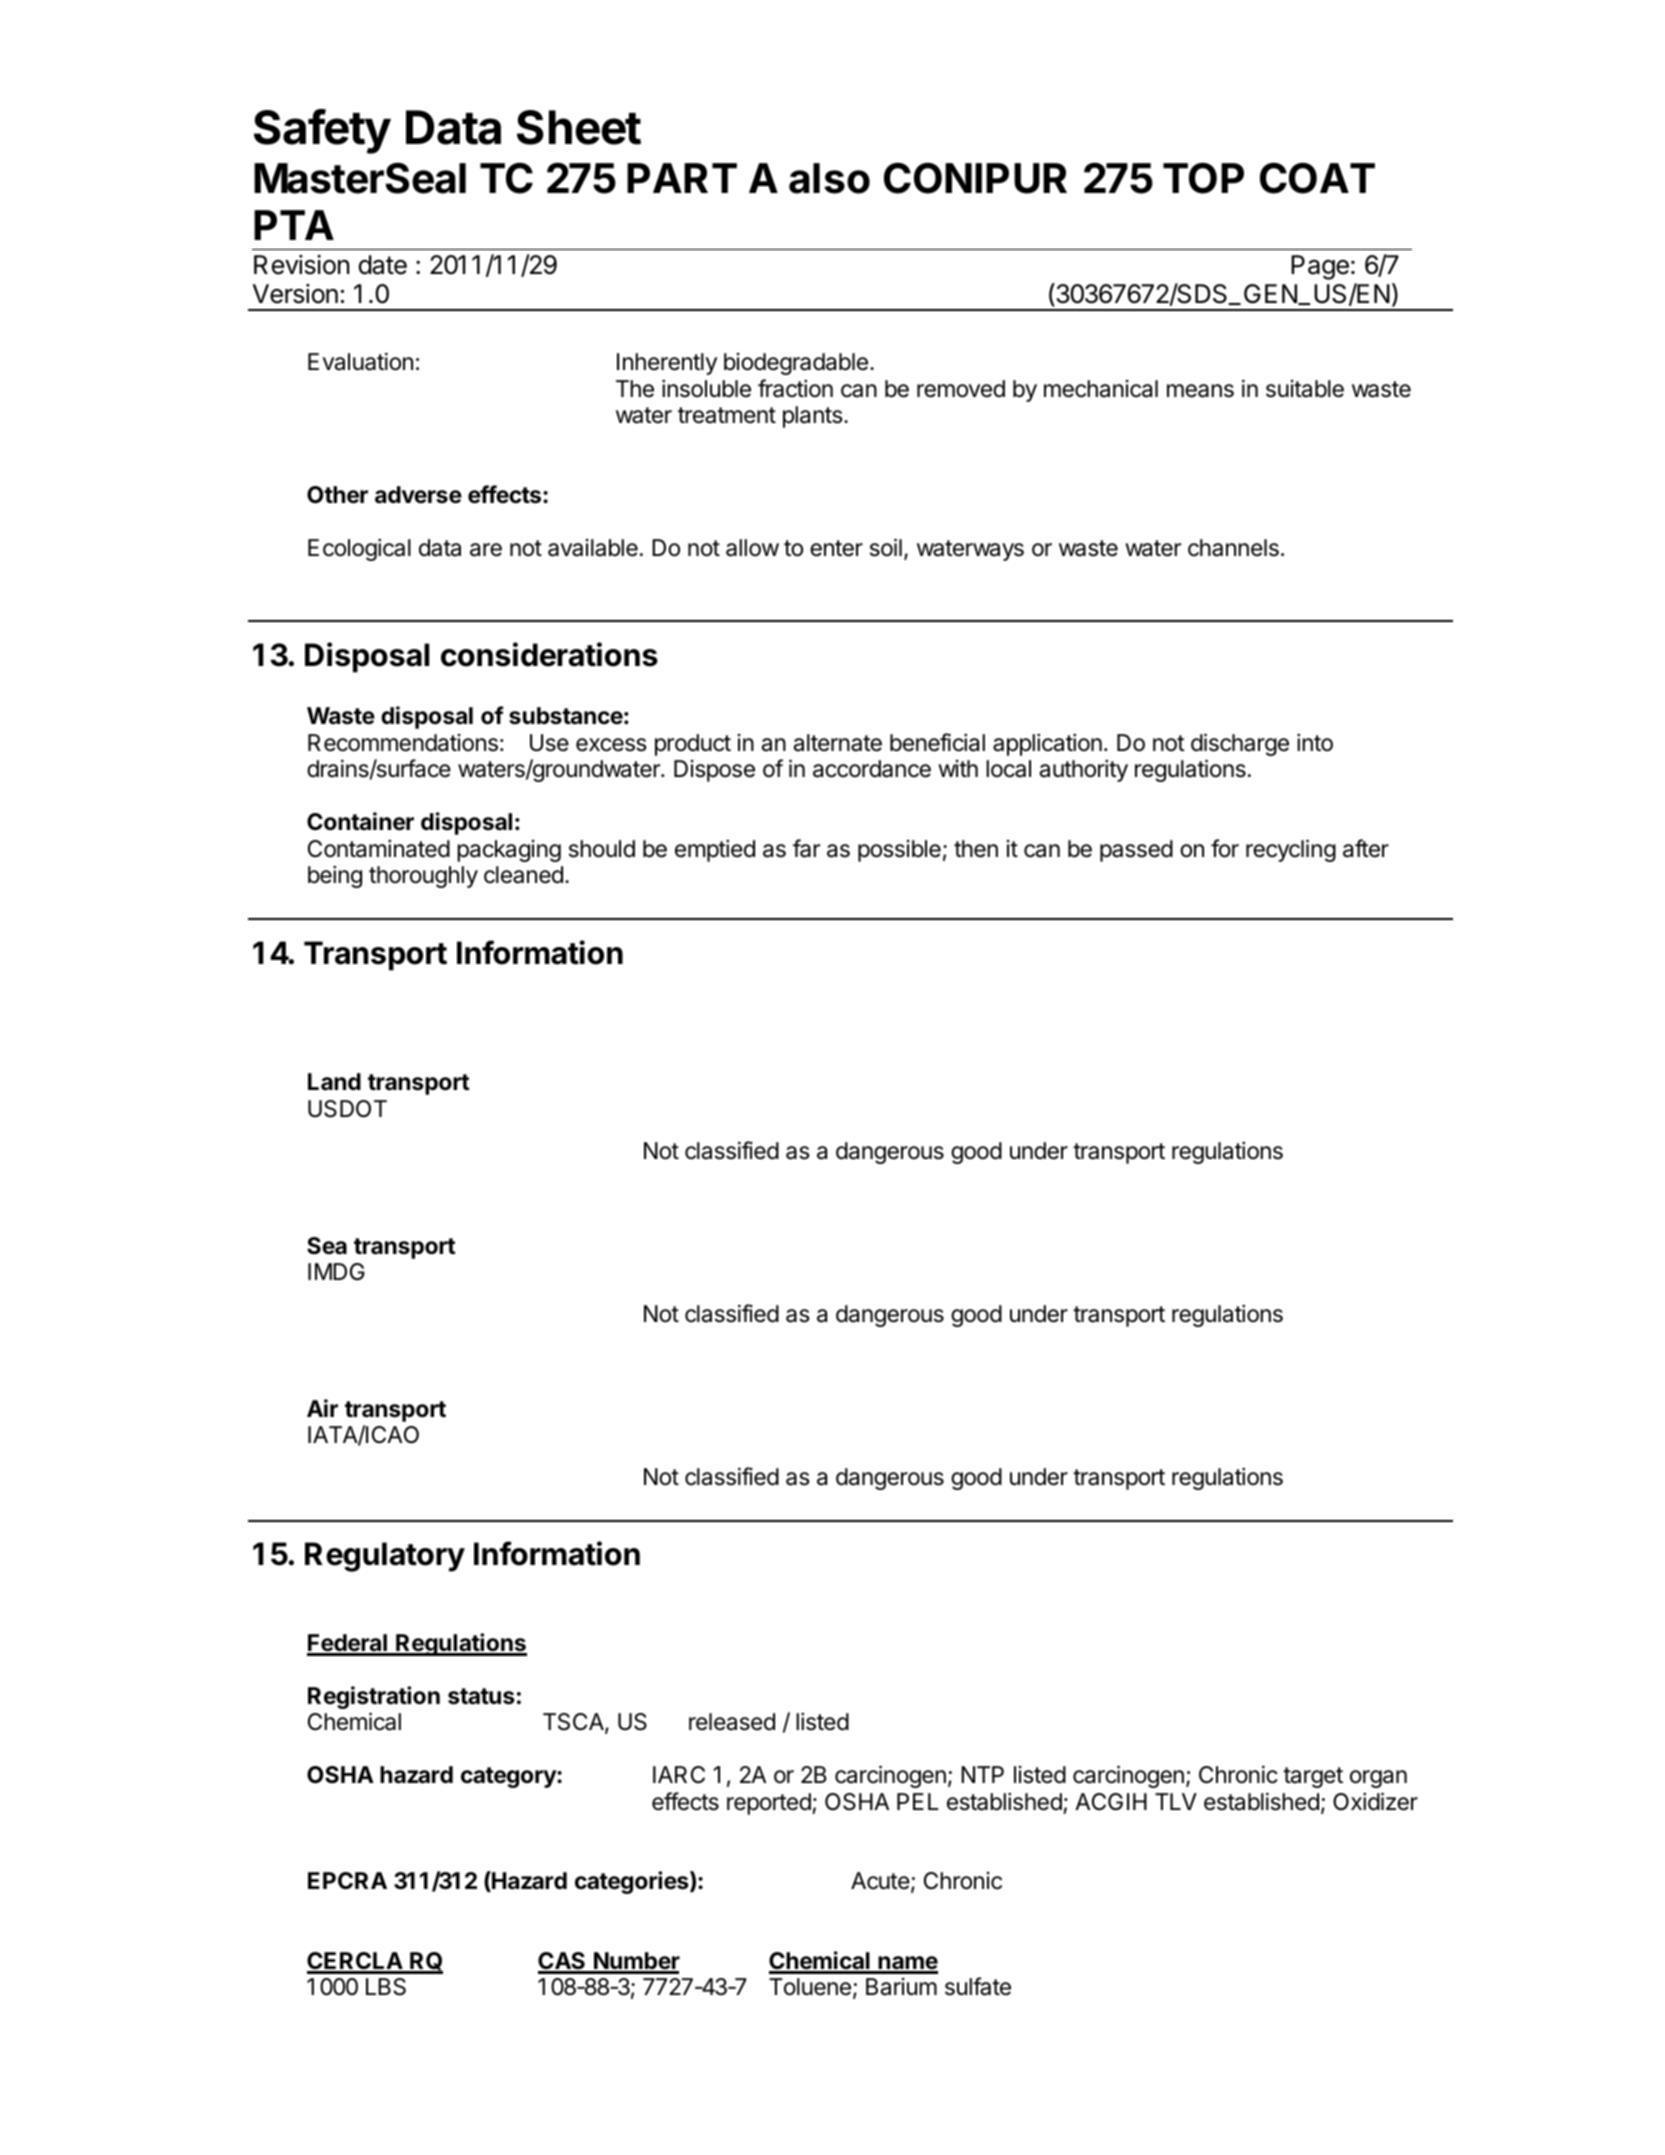 This image has height=2155, width=1665. I want to click on Toluene, so click(810, 1987).
